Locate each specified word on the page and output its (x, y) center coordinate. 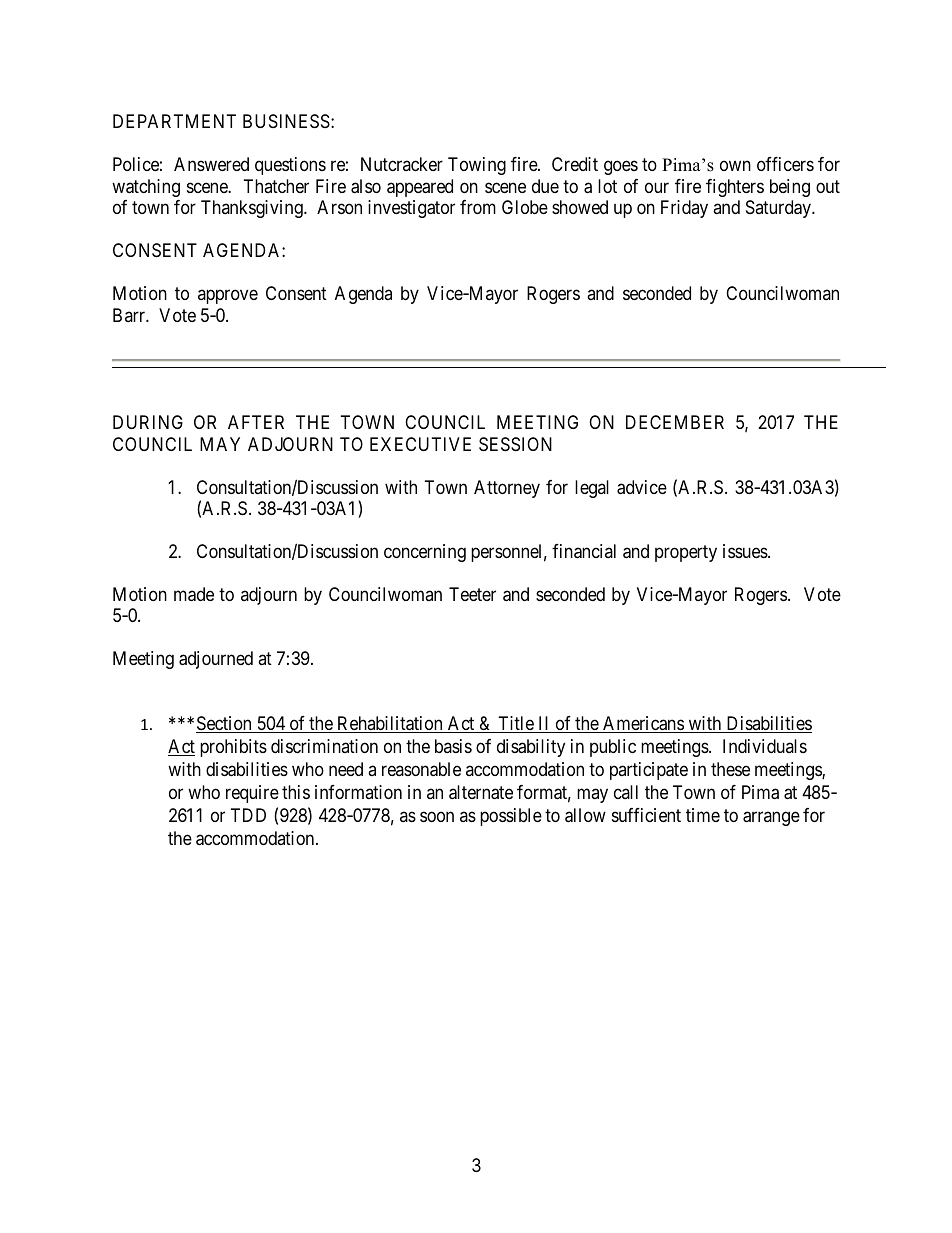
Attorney (507, 489)
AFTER (256, 422)
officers (785, 164)
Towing (477, 166)
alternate (481, 792)
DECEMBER (675, 422)
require (252, 794)
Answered (211, 164)
